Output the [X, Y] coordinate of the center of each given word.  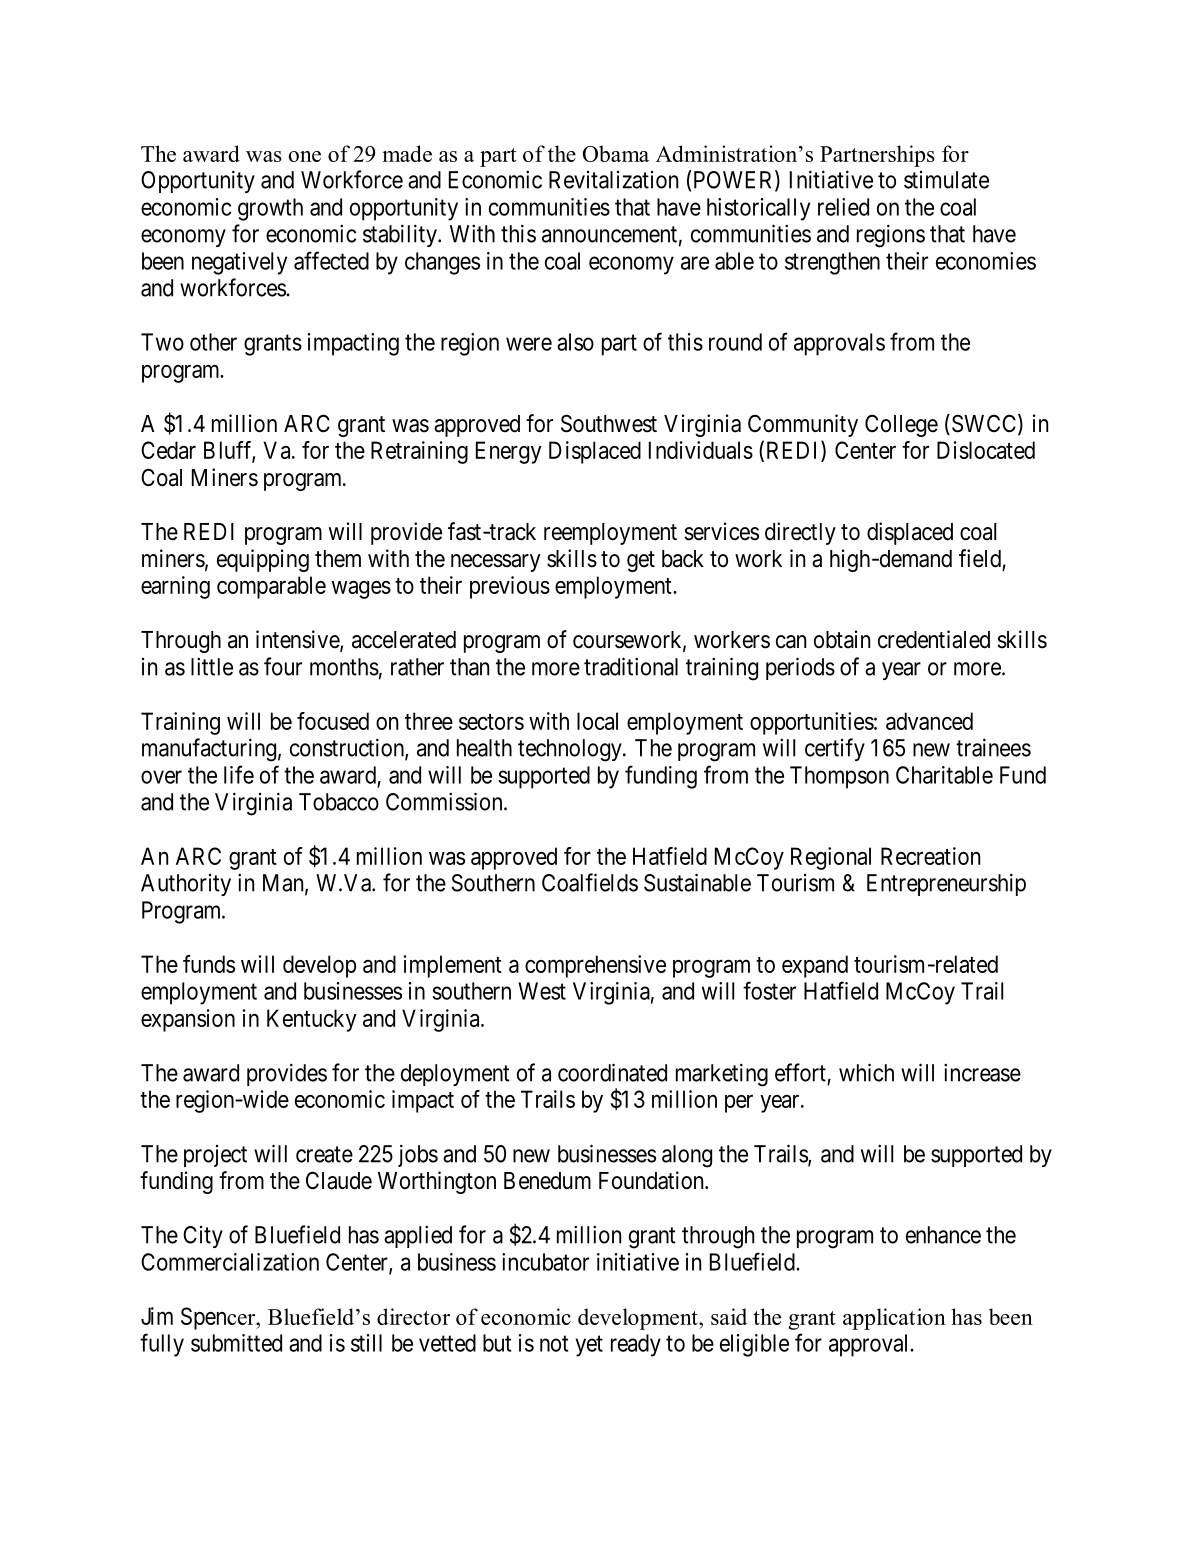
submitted [236, 1343]
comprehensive [595, 966]
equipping [263, 560]
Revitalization [613, 180]
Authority [186, 885]
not [554, 1344]
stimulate [946, 180]
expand [815, 966]
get [641, 561]
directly [800, 533]
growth [270, 209]
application [894, 1319]
